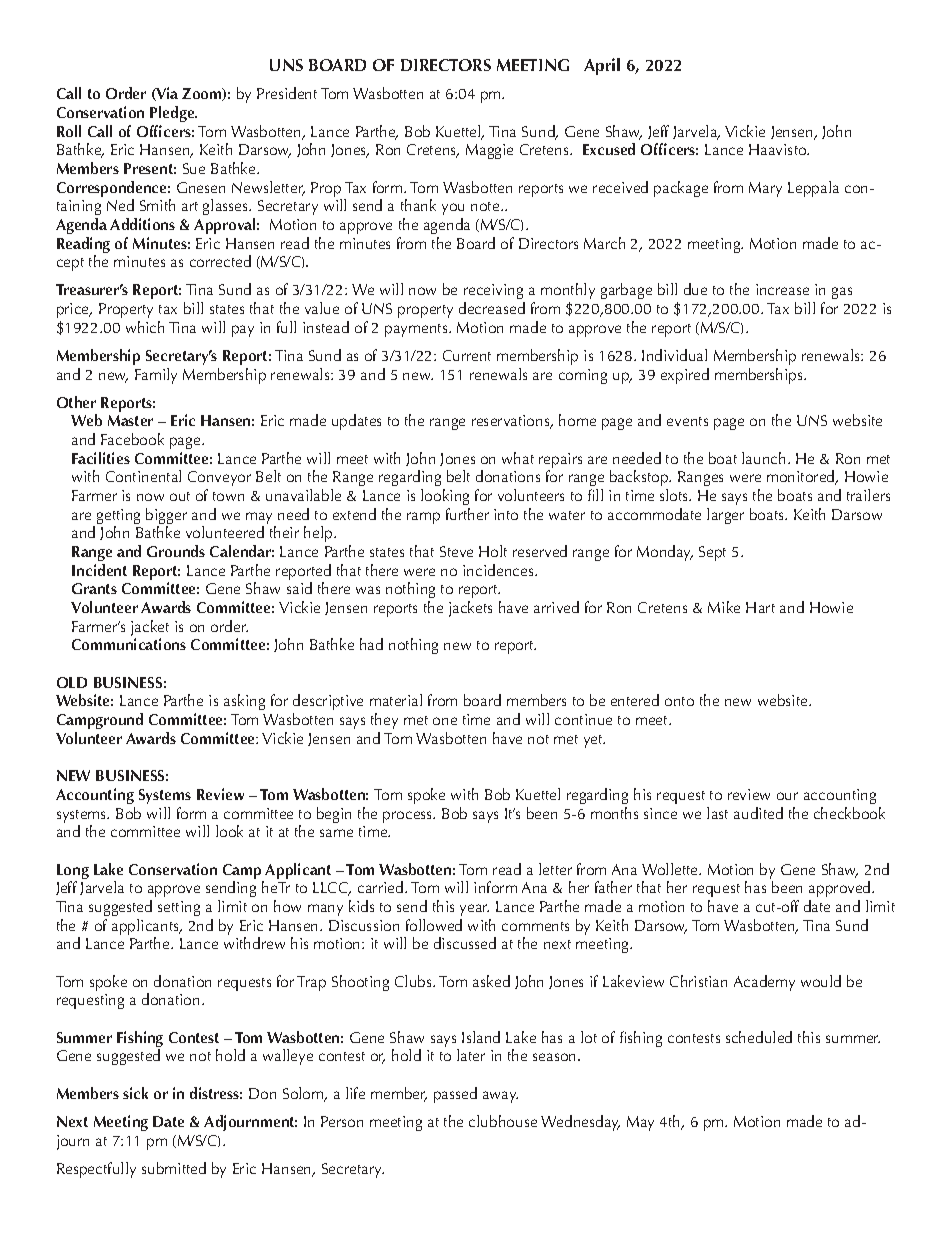  Describe the element at coordinates (499, 570) in the screenshot. I see `incidences` at that location.
